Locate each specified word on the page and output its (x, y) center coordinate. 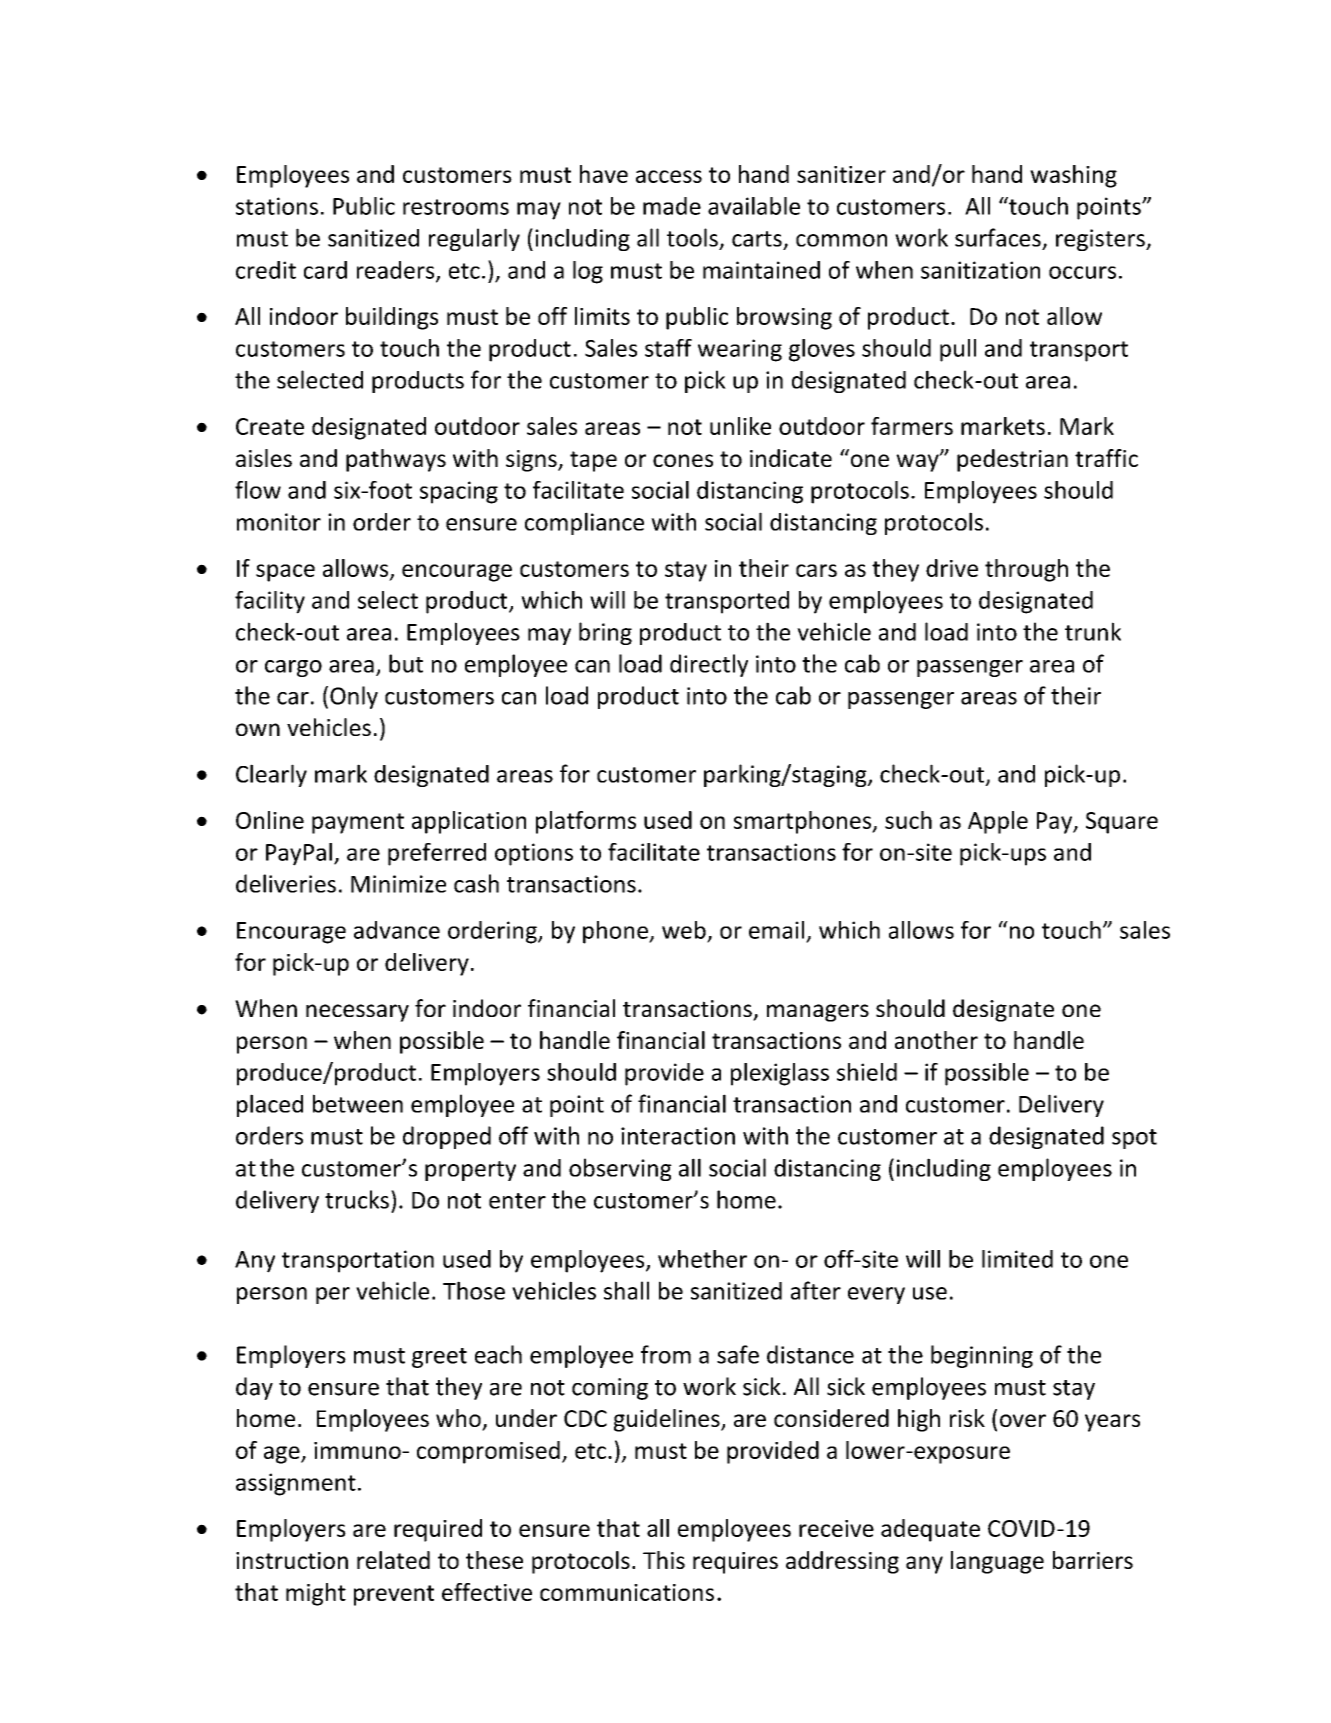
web (684, 930)
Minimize (398, 884)
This (664, 1560)
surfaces (998, 237)
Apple (998, 822)
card (325, 270)
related (393, 1560)
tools (692, 237)
